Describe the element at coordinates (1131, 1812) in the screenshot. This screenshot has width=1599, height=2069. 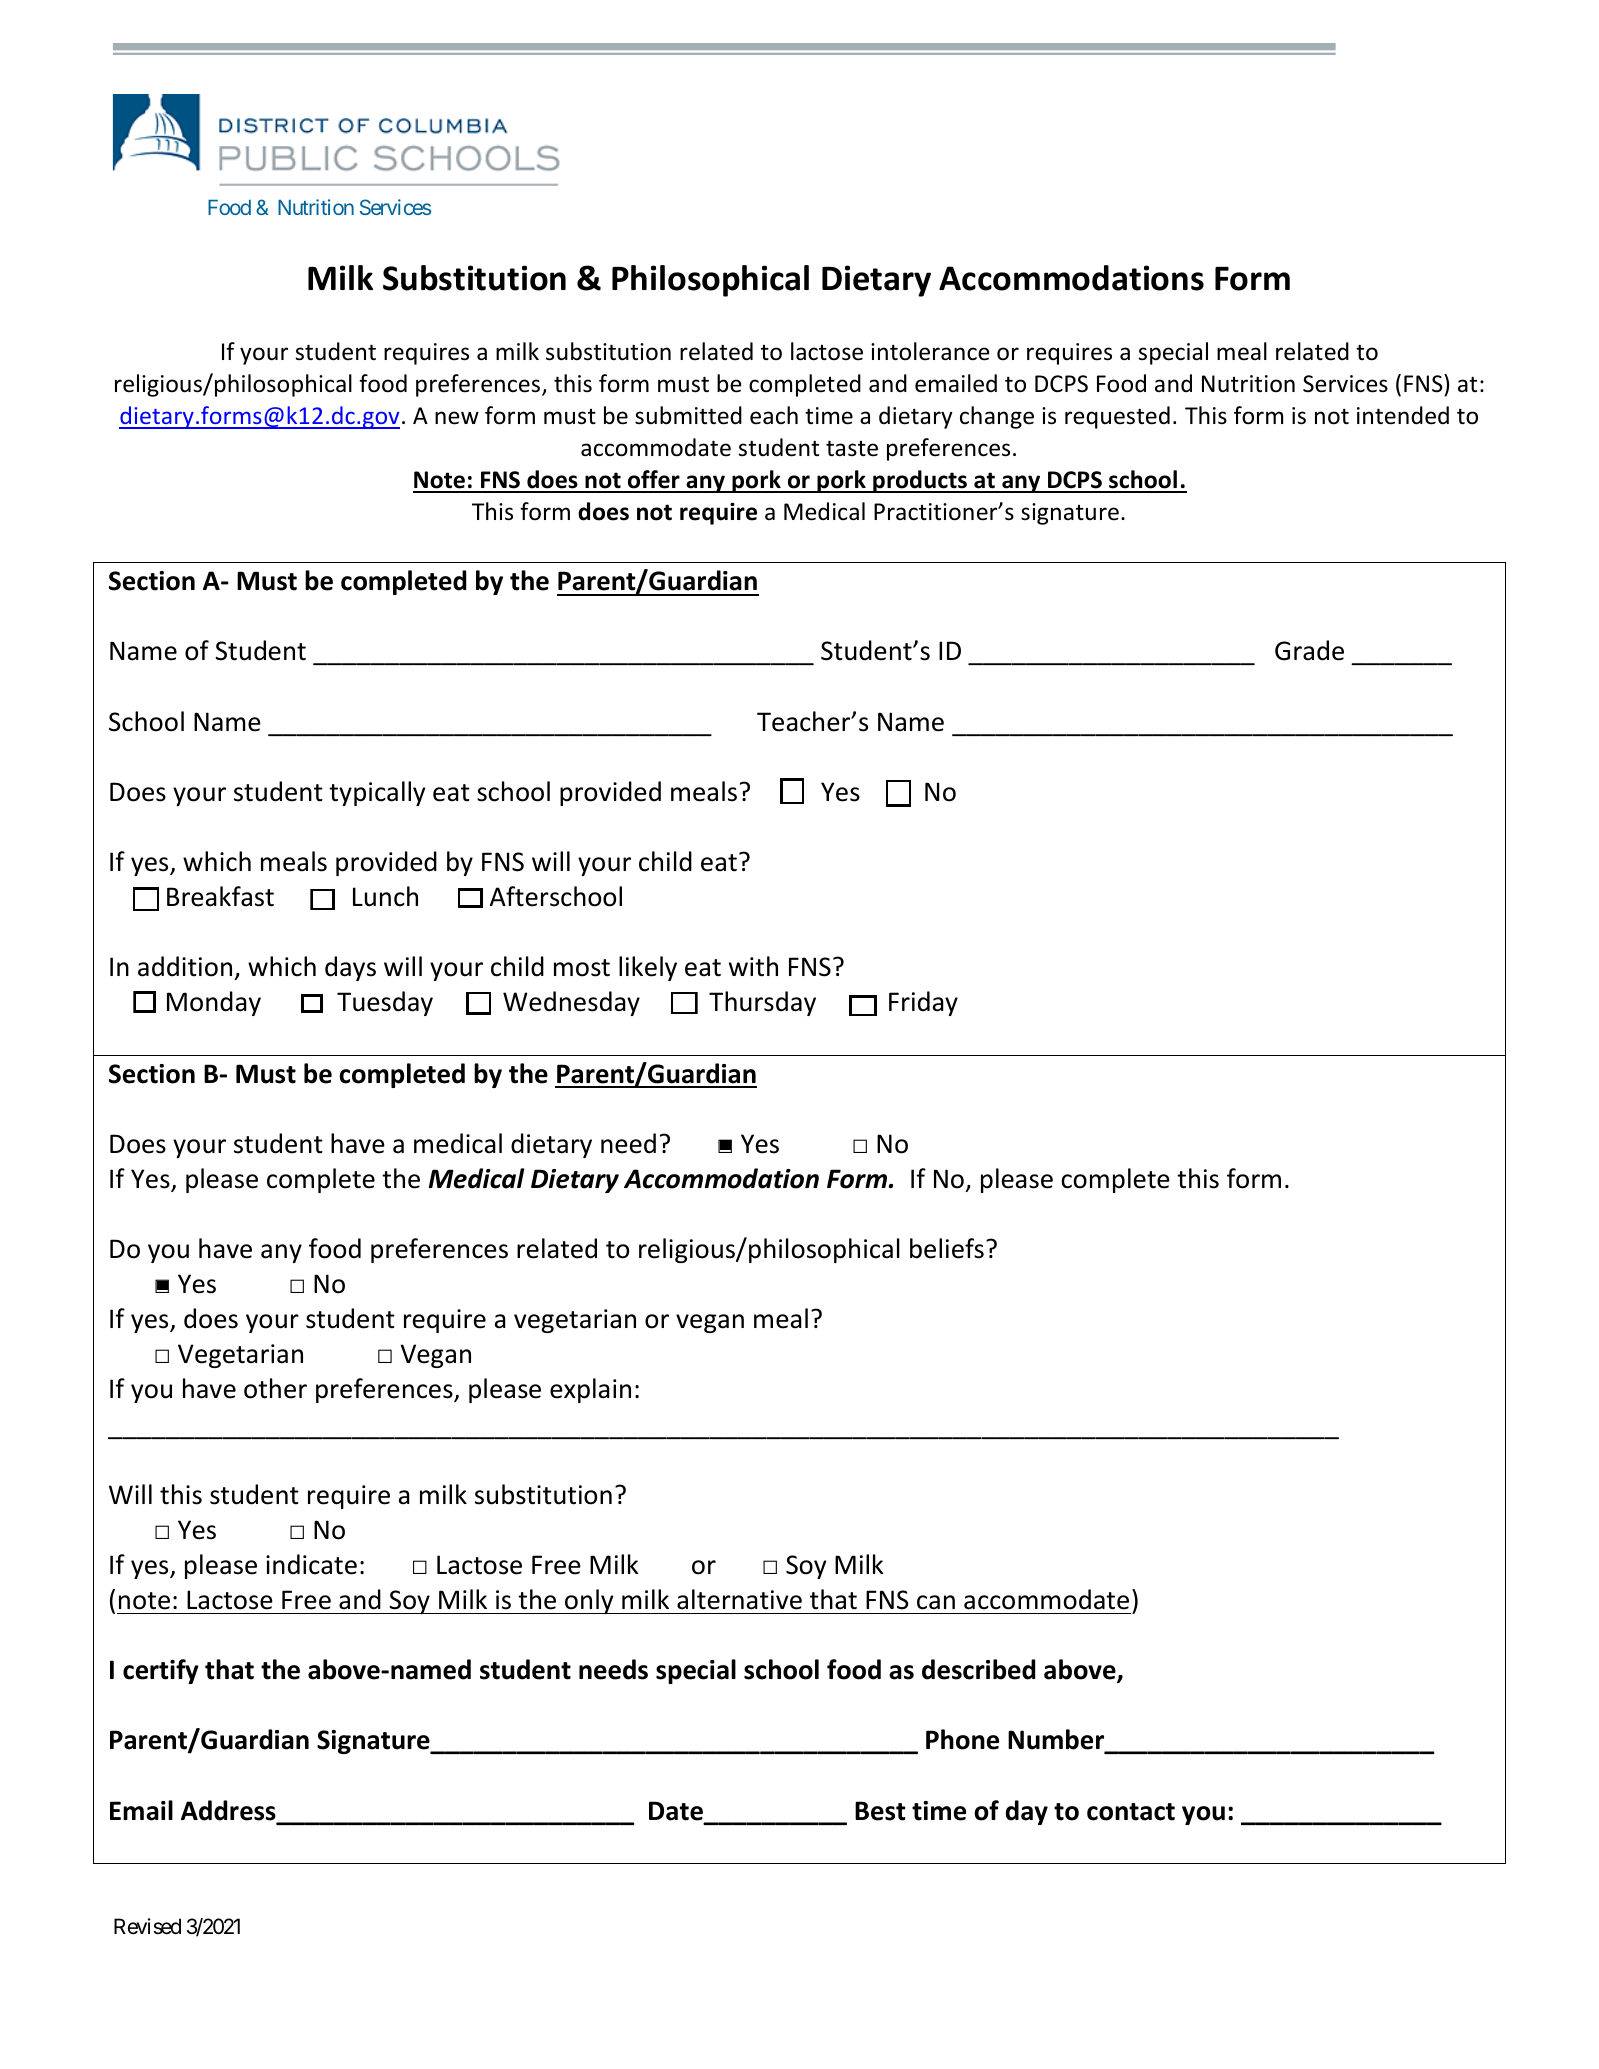
I see `contact` at that location.
